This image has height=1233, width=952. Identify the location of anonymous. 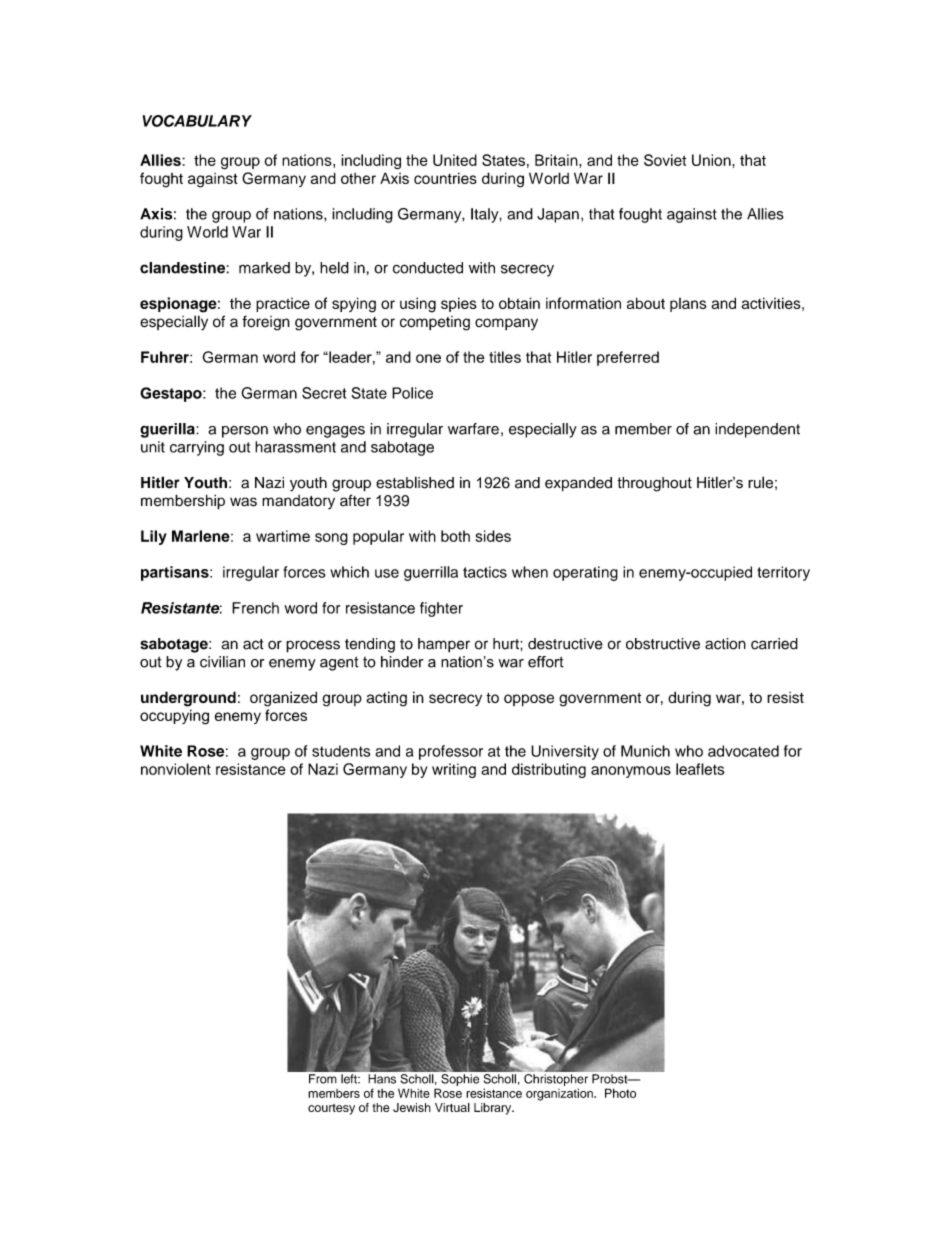
(631, 772).
